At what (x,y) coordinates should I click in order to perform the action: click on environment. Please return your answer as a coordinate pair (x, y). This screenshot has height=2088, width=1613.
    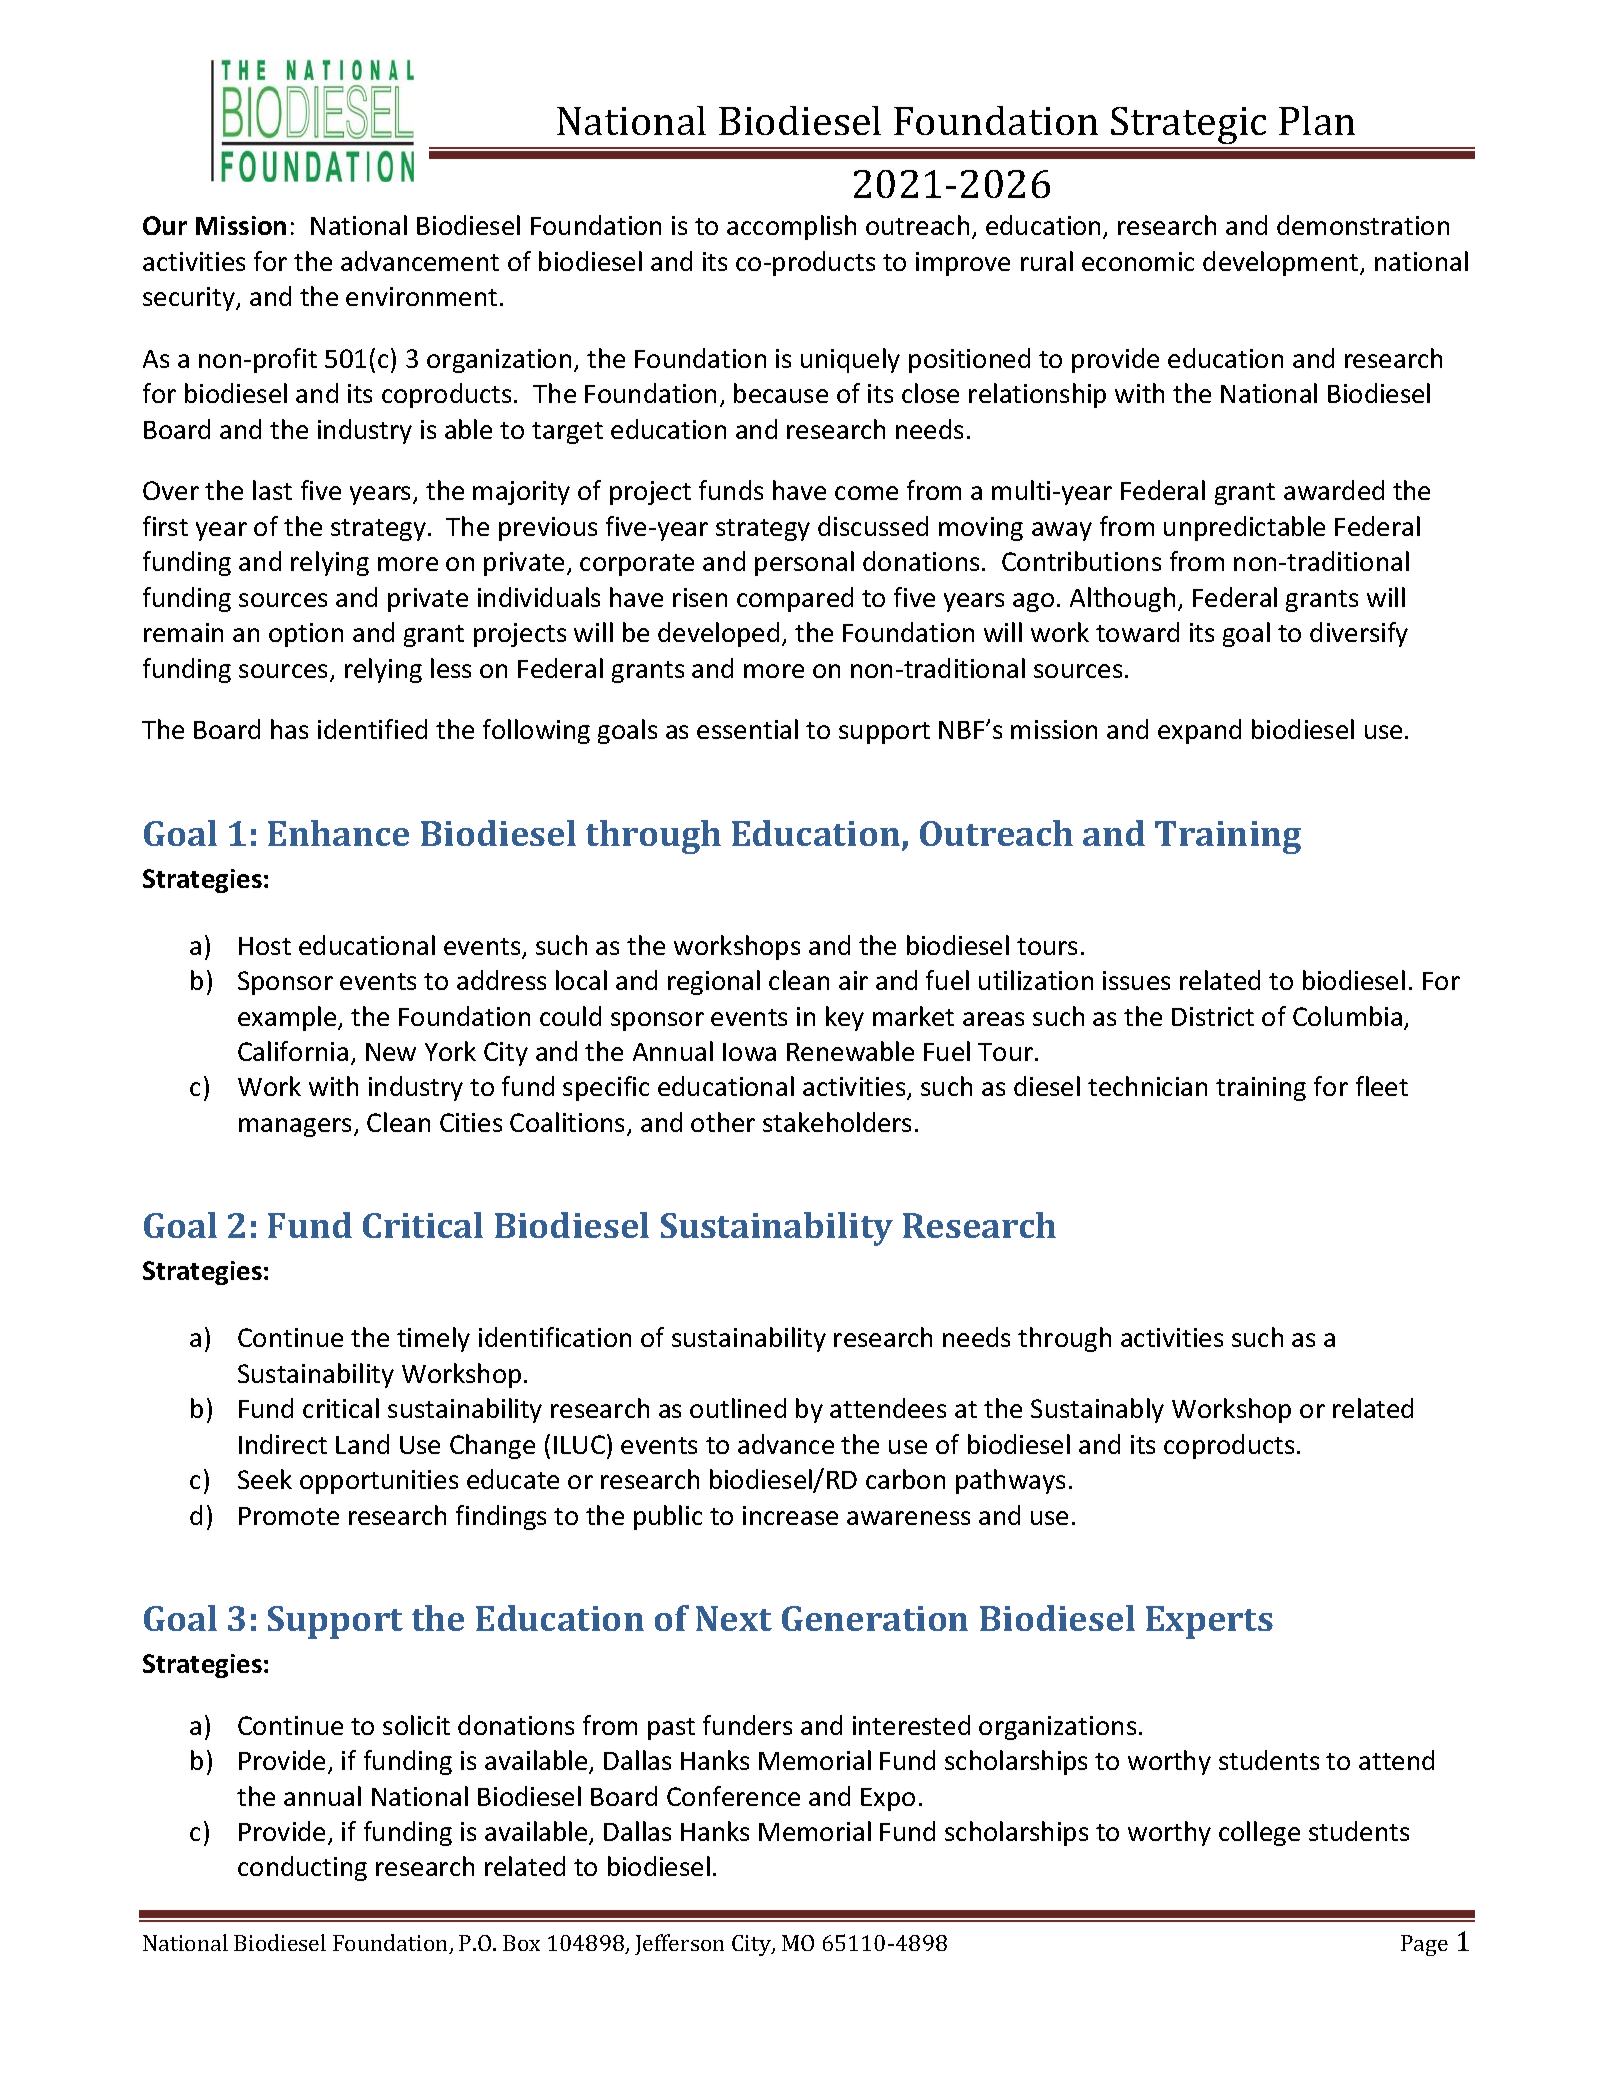
    Looking at the image, I should click on (421, 296).
